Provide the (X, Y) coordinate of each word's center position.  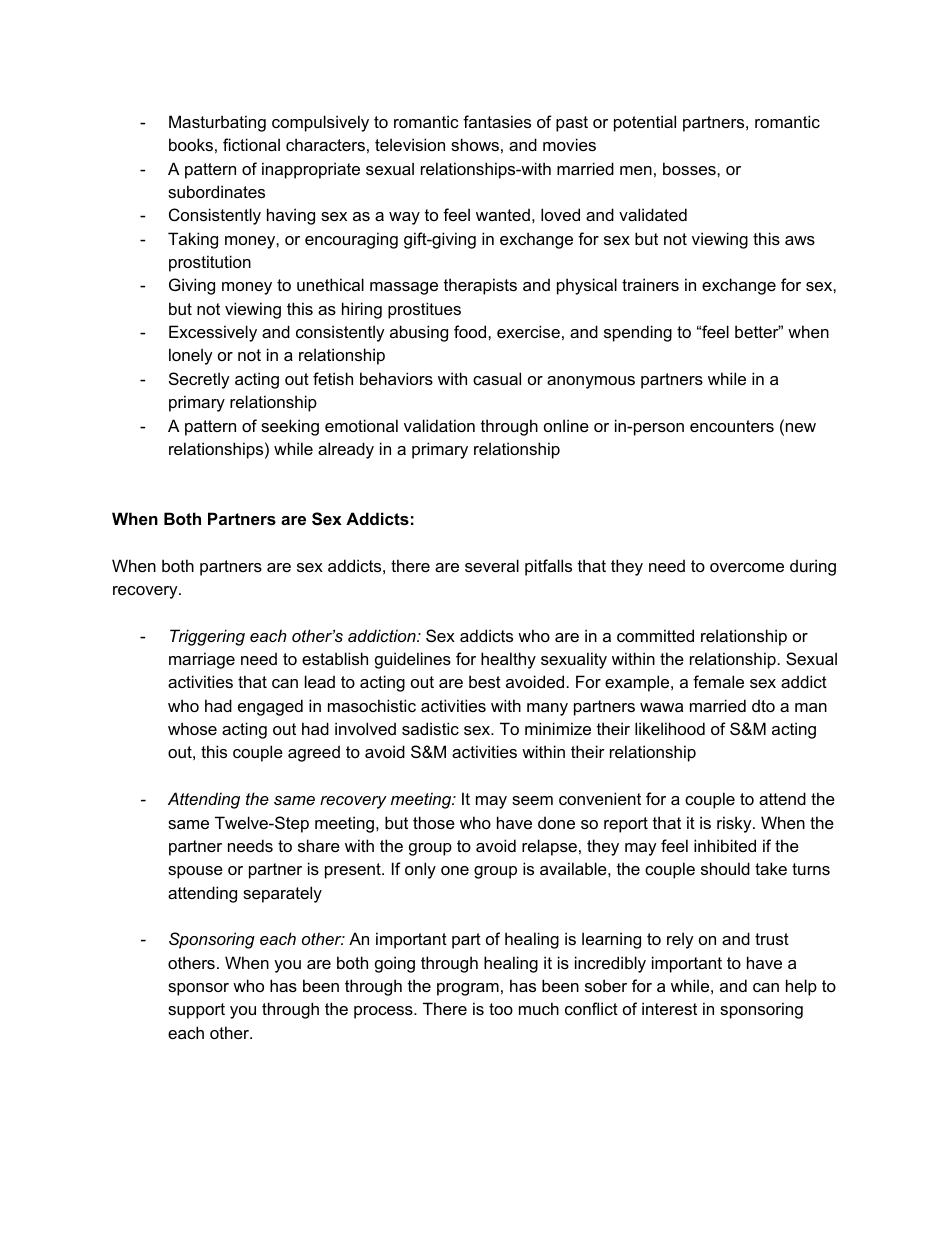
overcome (747, 567)
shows (475, 144)
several (492, 565)
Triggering (207, 637)
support (196, 1011)
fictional (251, 144)
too (501, 1009)
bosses (690, 168)
